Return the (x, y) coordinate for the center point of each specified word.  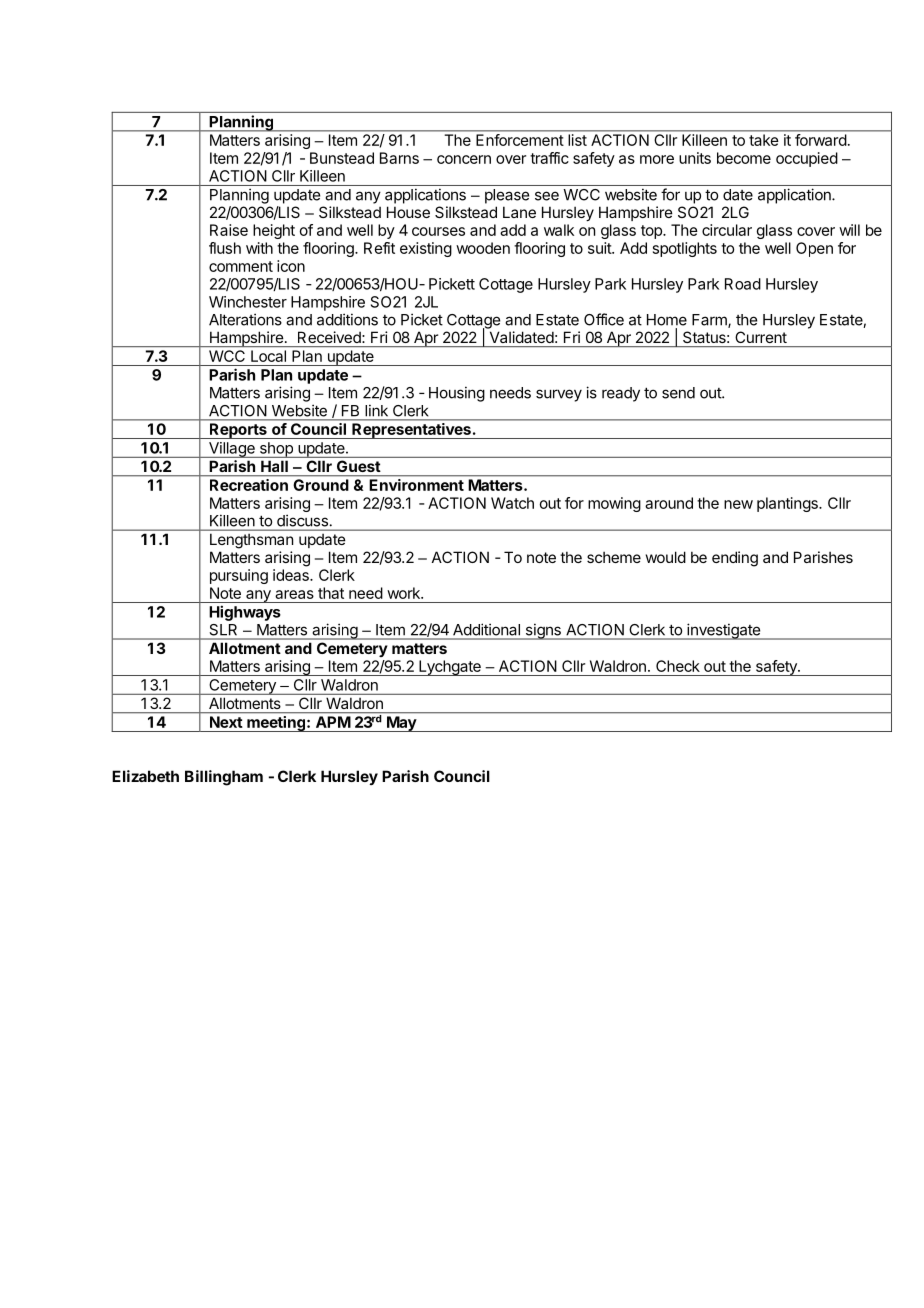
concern (464, 159)
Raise (229, 230)
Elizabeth (145, 776)
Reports (238, 431)
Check (678, 666)
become (744, 158)
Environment (417, 485)
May (401, 724)
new (738, 504)
